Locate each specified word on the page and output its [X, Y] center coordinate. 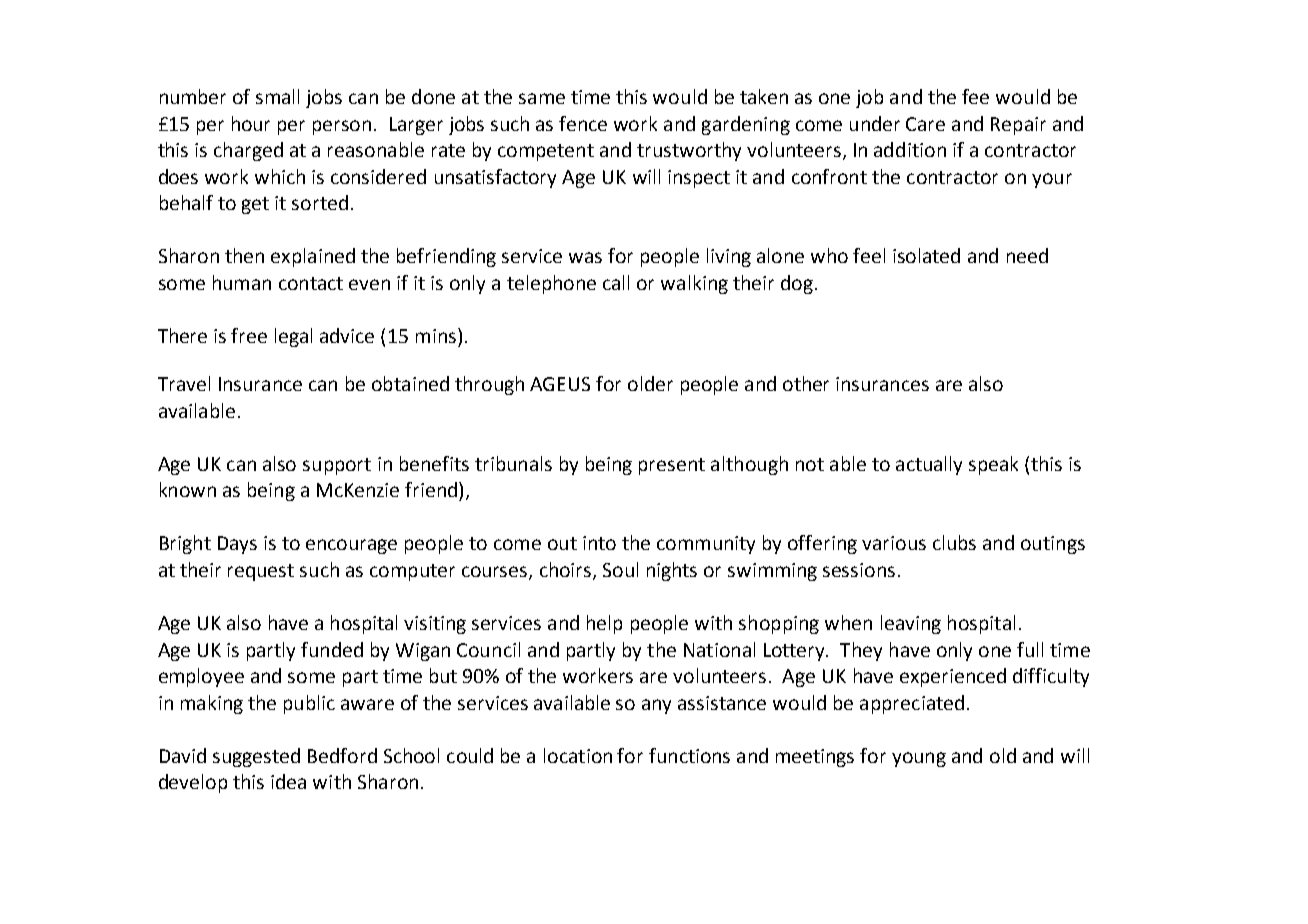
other [806, 383]
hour [251, 123]
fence [583, 123]
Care [925, 124]
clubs [954, 542]
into [599, 543]
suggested [256, 757]
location [578, 755]
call [616, 282]
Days [237, 545]
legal [293, 337]
